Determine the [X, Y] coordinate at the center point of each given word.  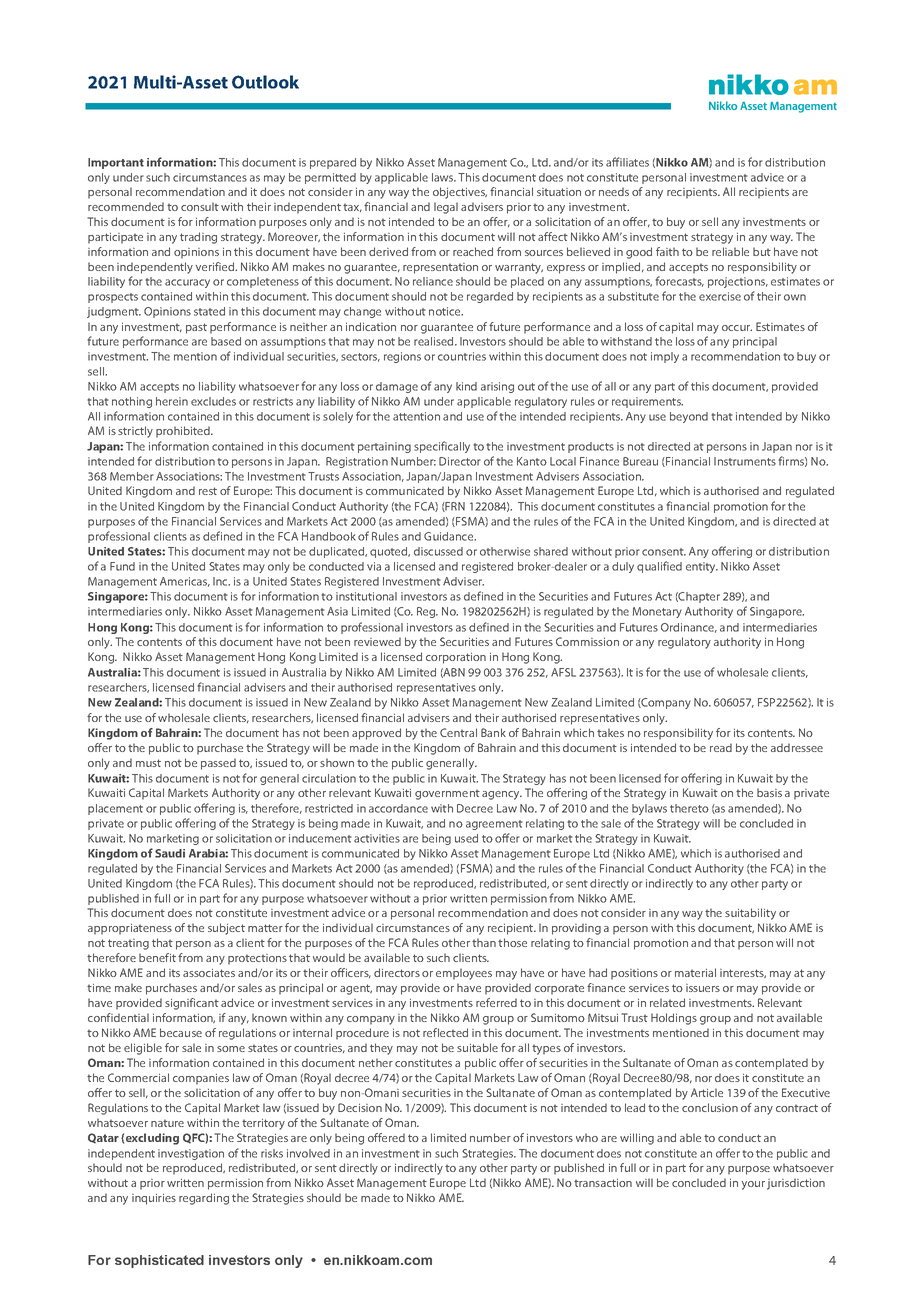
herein [172, 401]
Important [116, 163]
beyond [689, 417]
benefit [157, 957]
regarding [204, 1199]
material [695, 972]
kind [466, 386]
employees [464, 974]
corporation [456, 658]
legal [446, 208]
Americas [185, 582]
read [721, 747]
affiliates [627, 162]
